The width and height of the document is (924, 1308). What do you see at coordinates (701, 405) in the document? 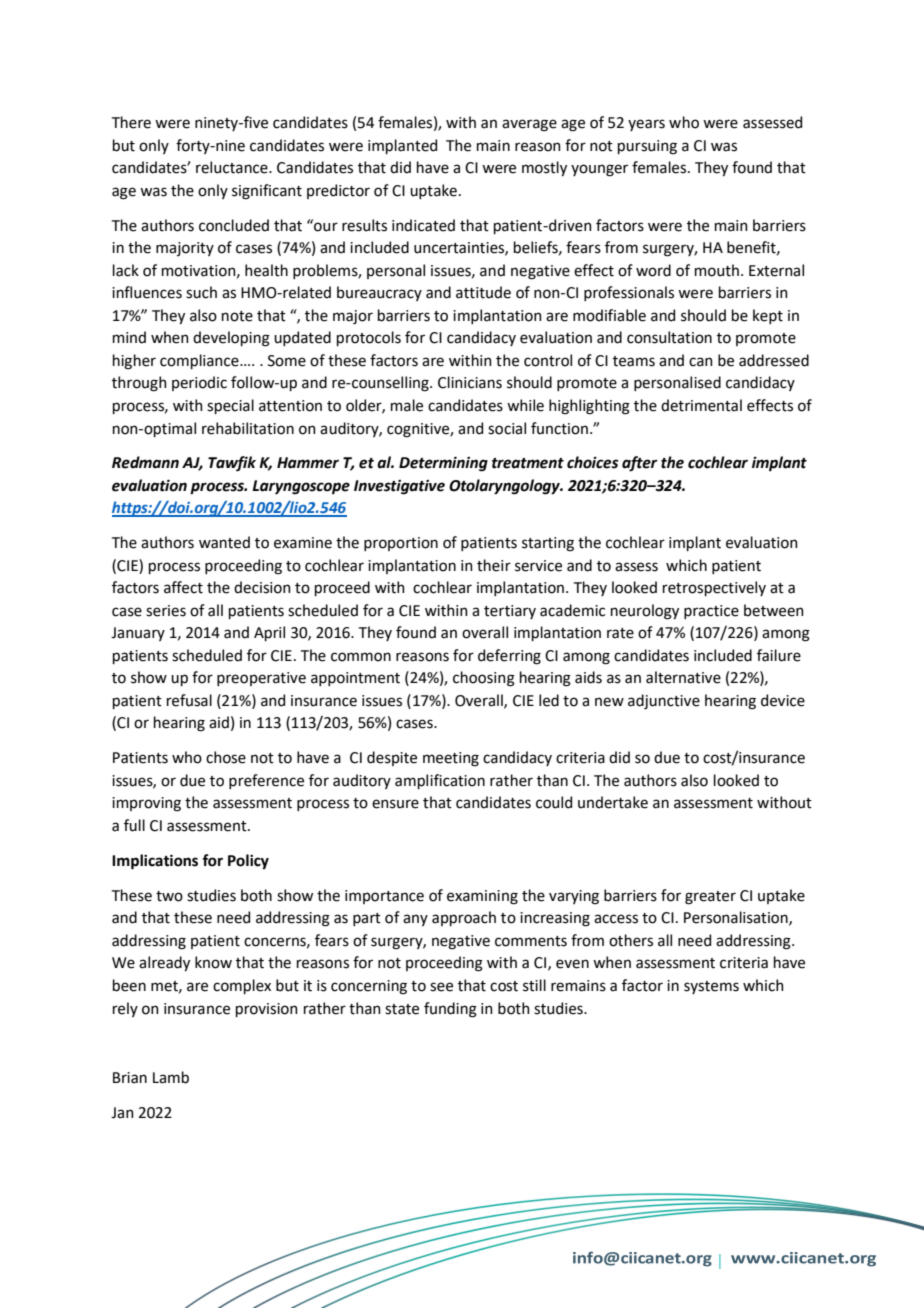
I see `detrimental` at bounding box center [701, 405].
